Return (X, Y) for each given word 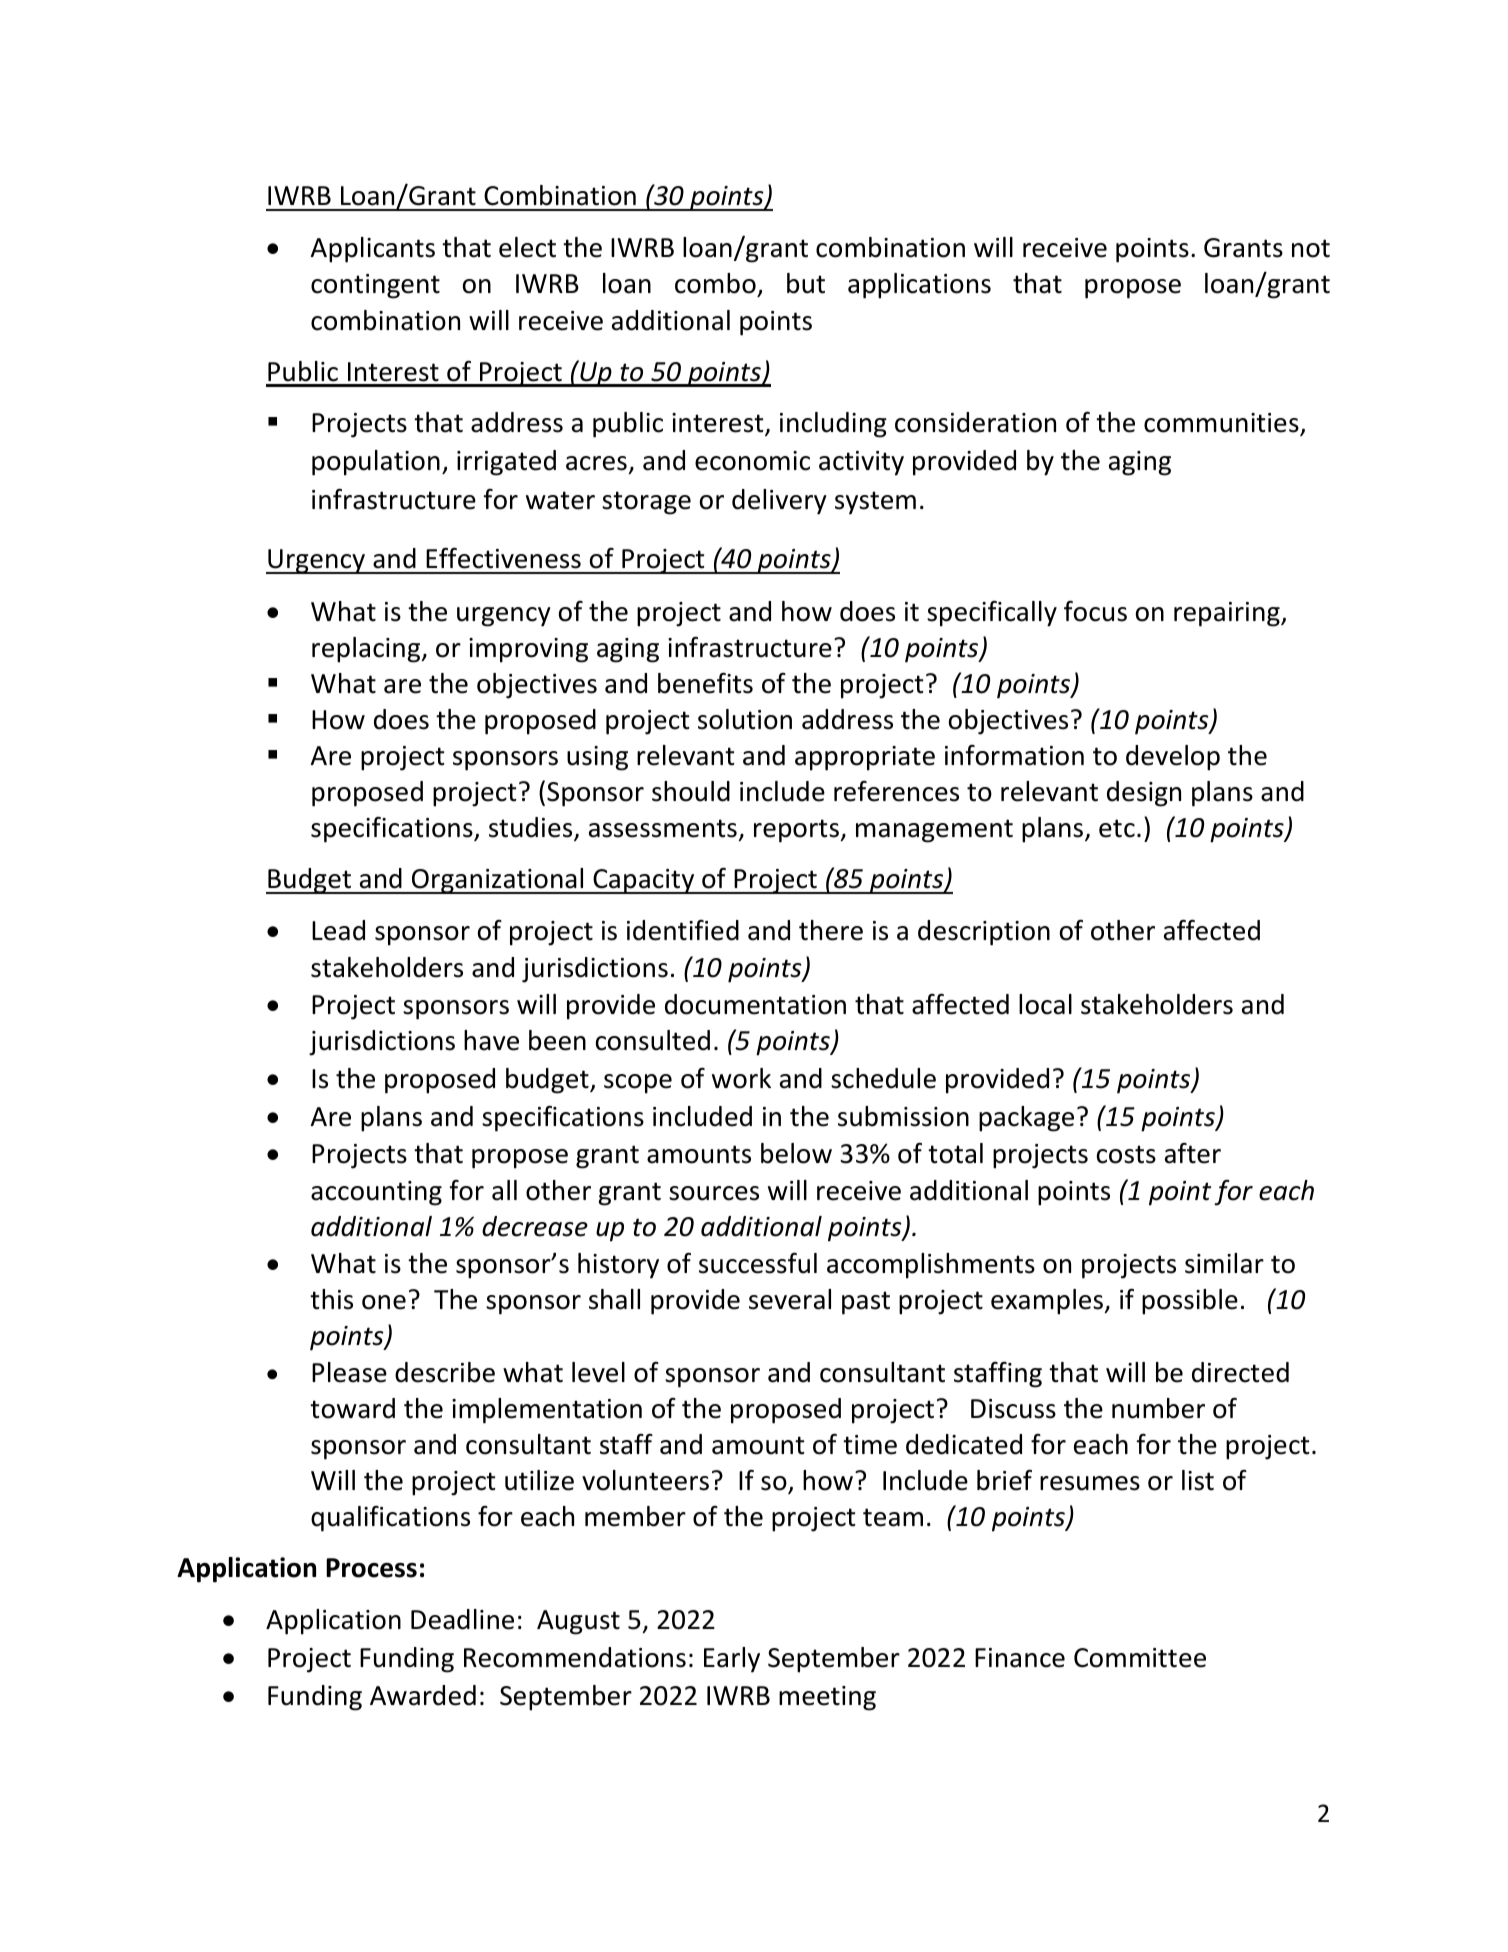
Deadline (462, 1619)
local (1045, 1004)
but (806, 283)
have (491, 1040)
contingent (375, 286)
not (1311, 248)
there (831, 930)
